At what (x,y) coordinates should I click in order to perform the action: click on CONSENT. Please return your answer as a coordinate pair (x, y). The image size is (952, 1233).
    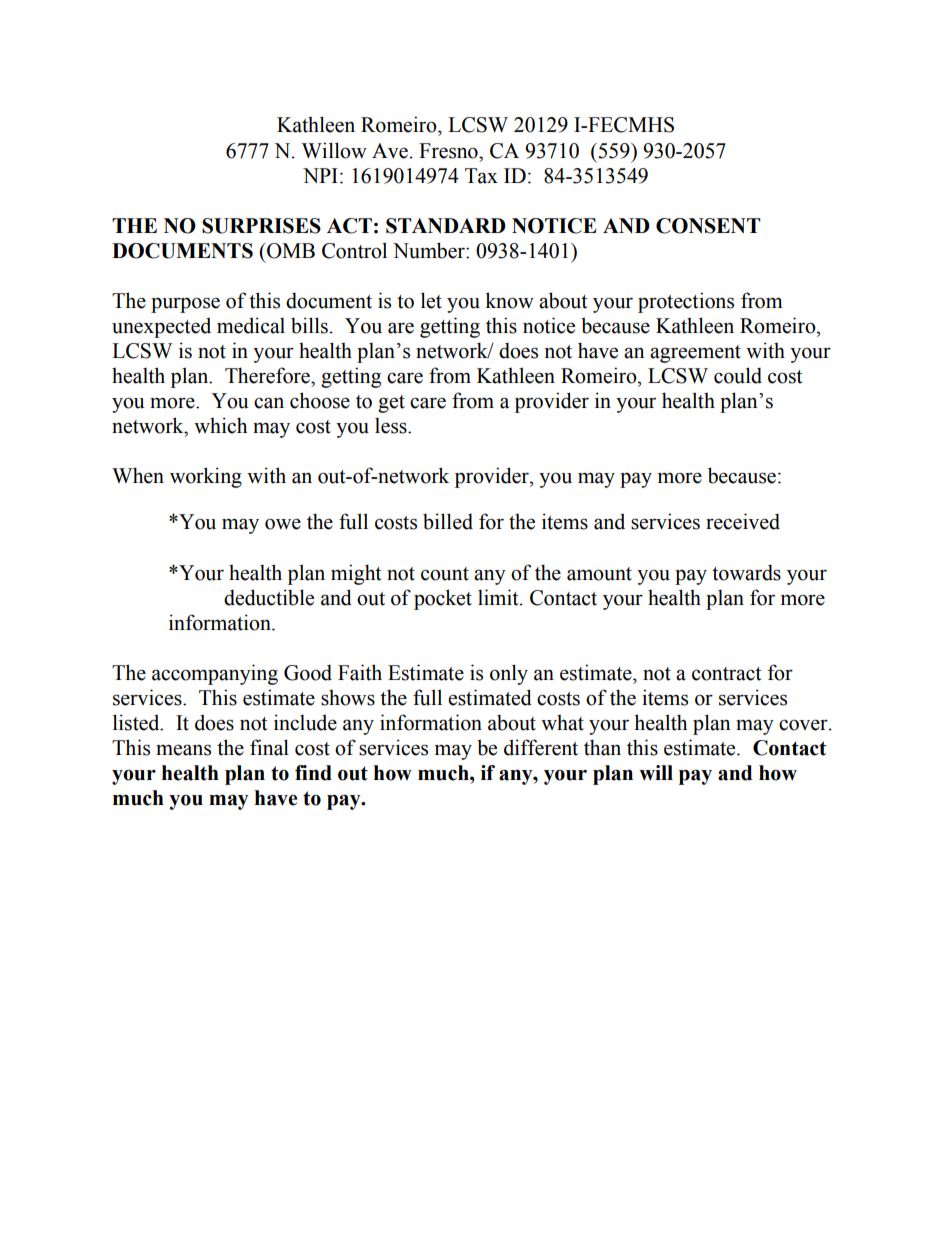
    Looking at the image, I should click on (708, 226).
